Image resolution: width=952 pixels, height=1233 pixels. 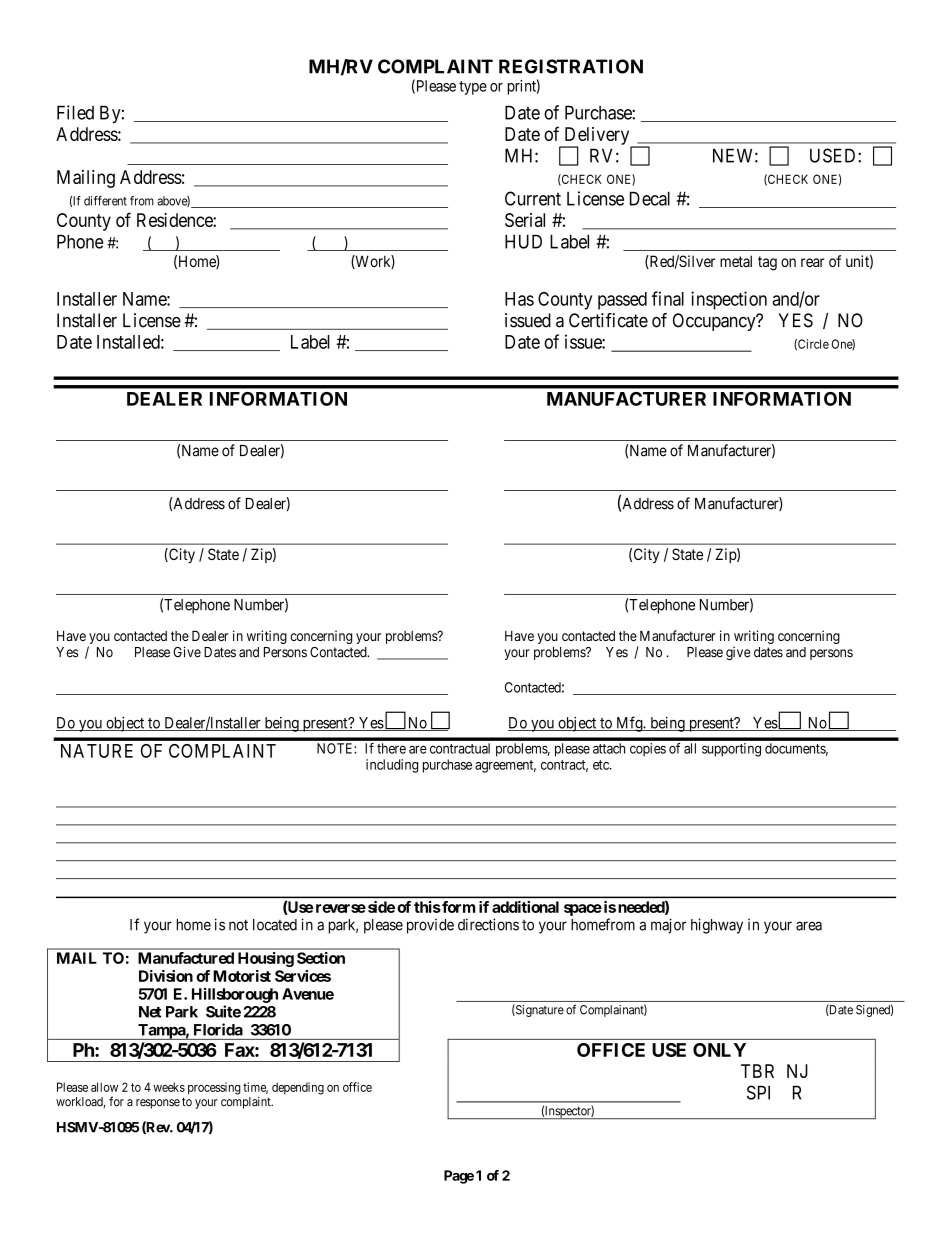 I want to click on USED, so click(x=834, y=155).
